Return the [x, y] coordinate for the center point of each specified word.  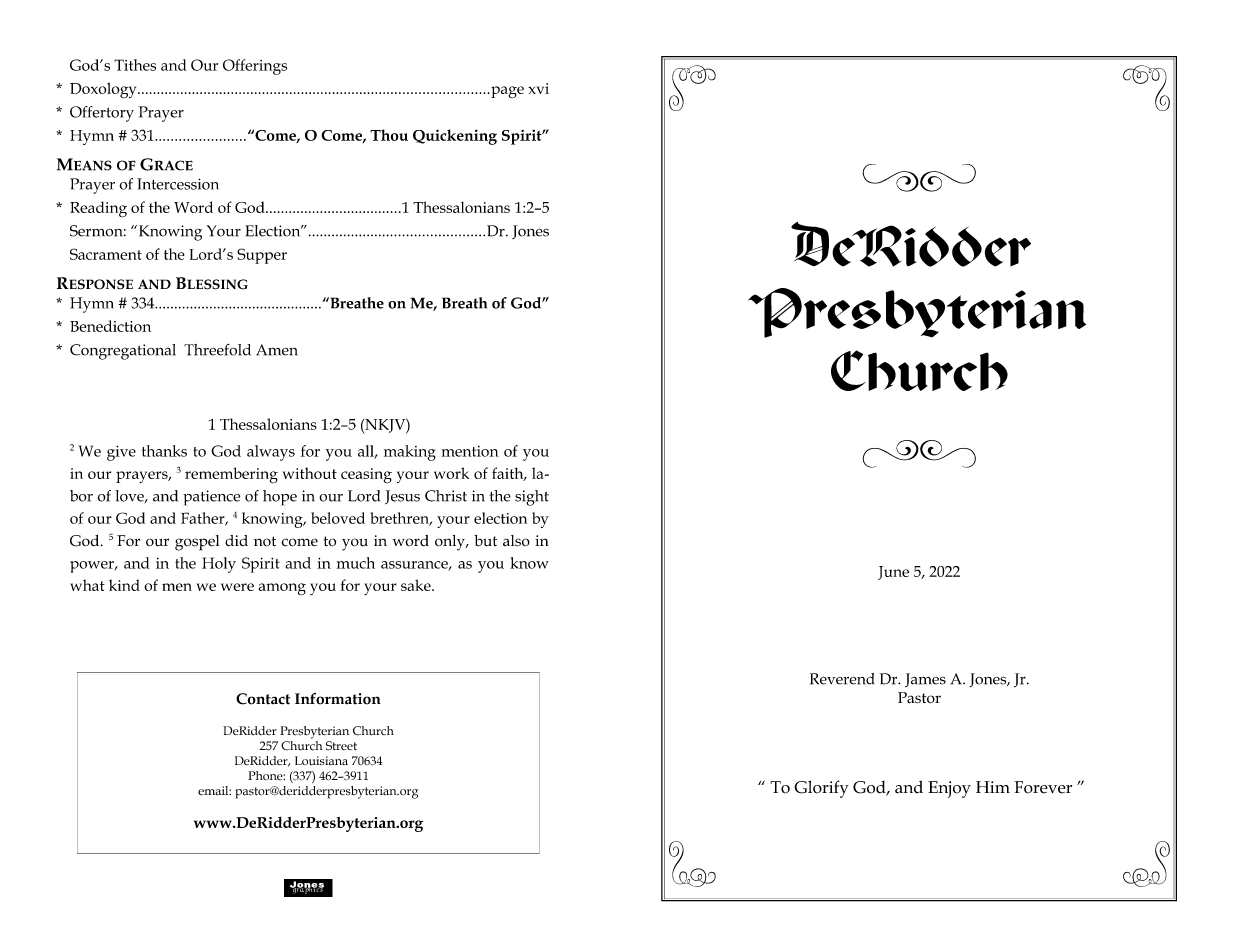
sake [417, 585]
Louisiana [321, 761]
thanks [164, 451]
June [893, 573]
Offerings [255, 67]
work [451, 473]
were [237, 587]
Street [341, 746]
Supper [262, 256]
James [925, 680]
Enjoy [949, 789]
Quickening [455, 137]
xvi [538, 88]
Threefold [217, 349]
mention [470, 451]
